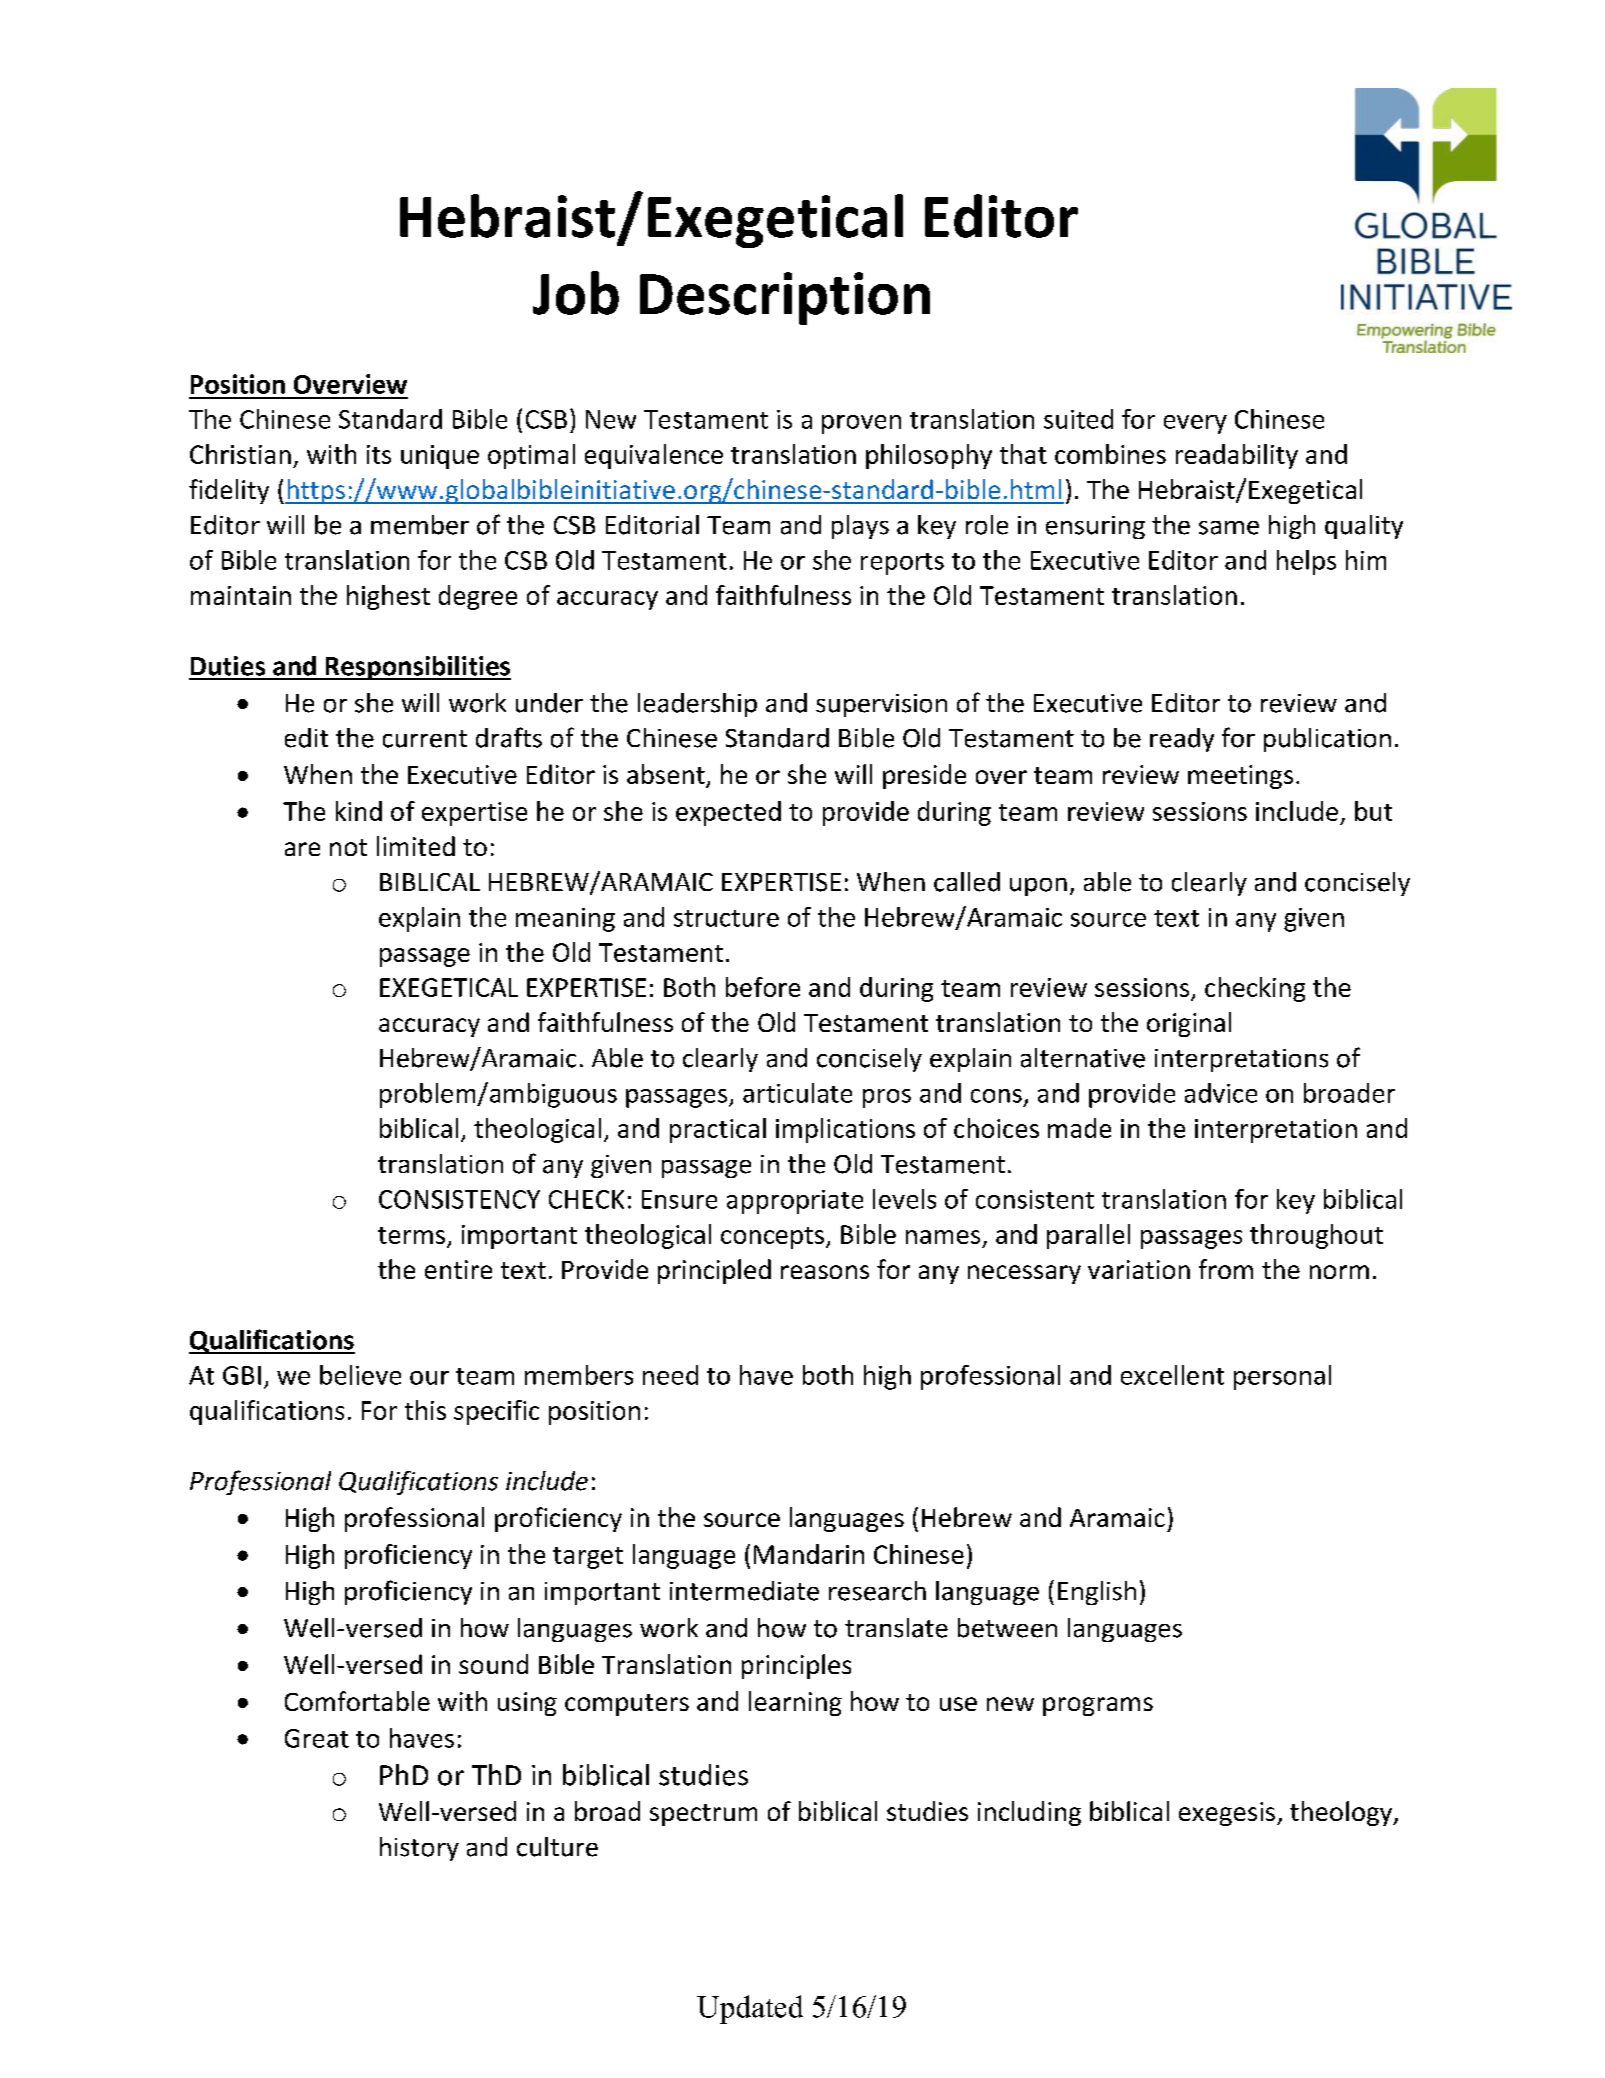 The height and width of the screenshot is (2078, 1605). What do you see at coordinates (785, 298) in the screenshot?
I see `Description` at bounding box center [785, 298].
